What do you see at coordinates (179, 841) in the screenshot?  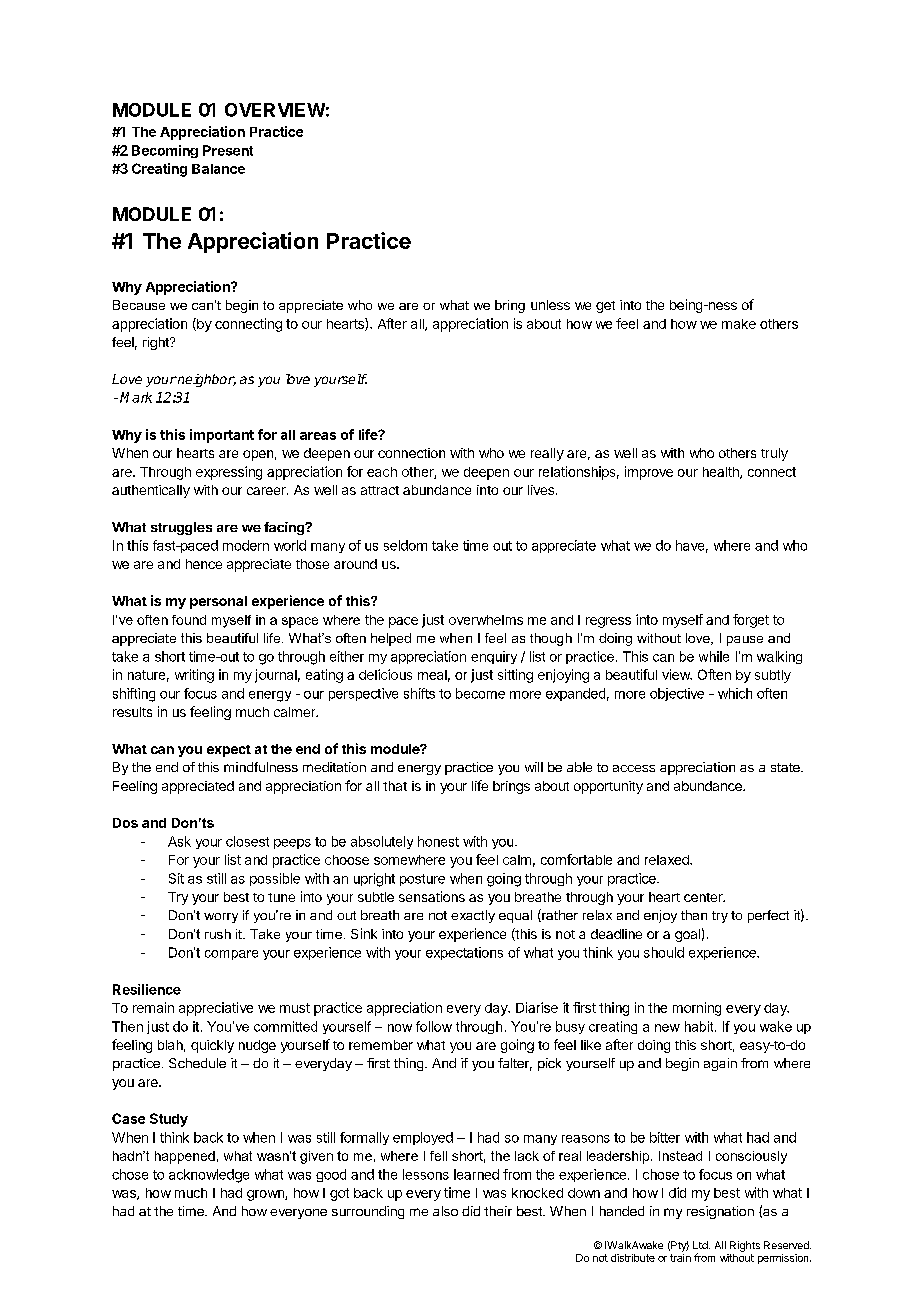 I see `Ask` at bounding box center [179, 841].
